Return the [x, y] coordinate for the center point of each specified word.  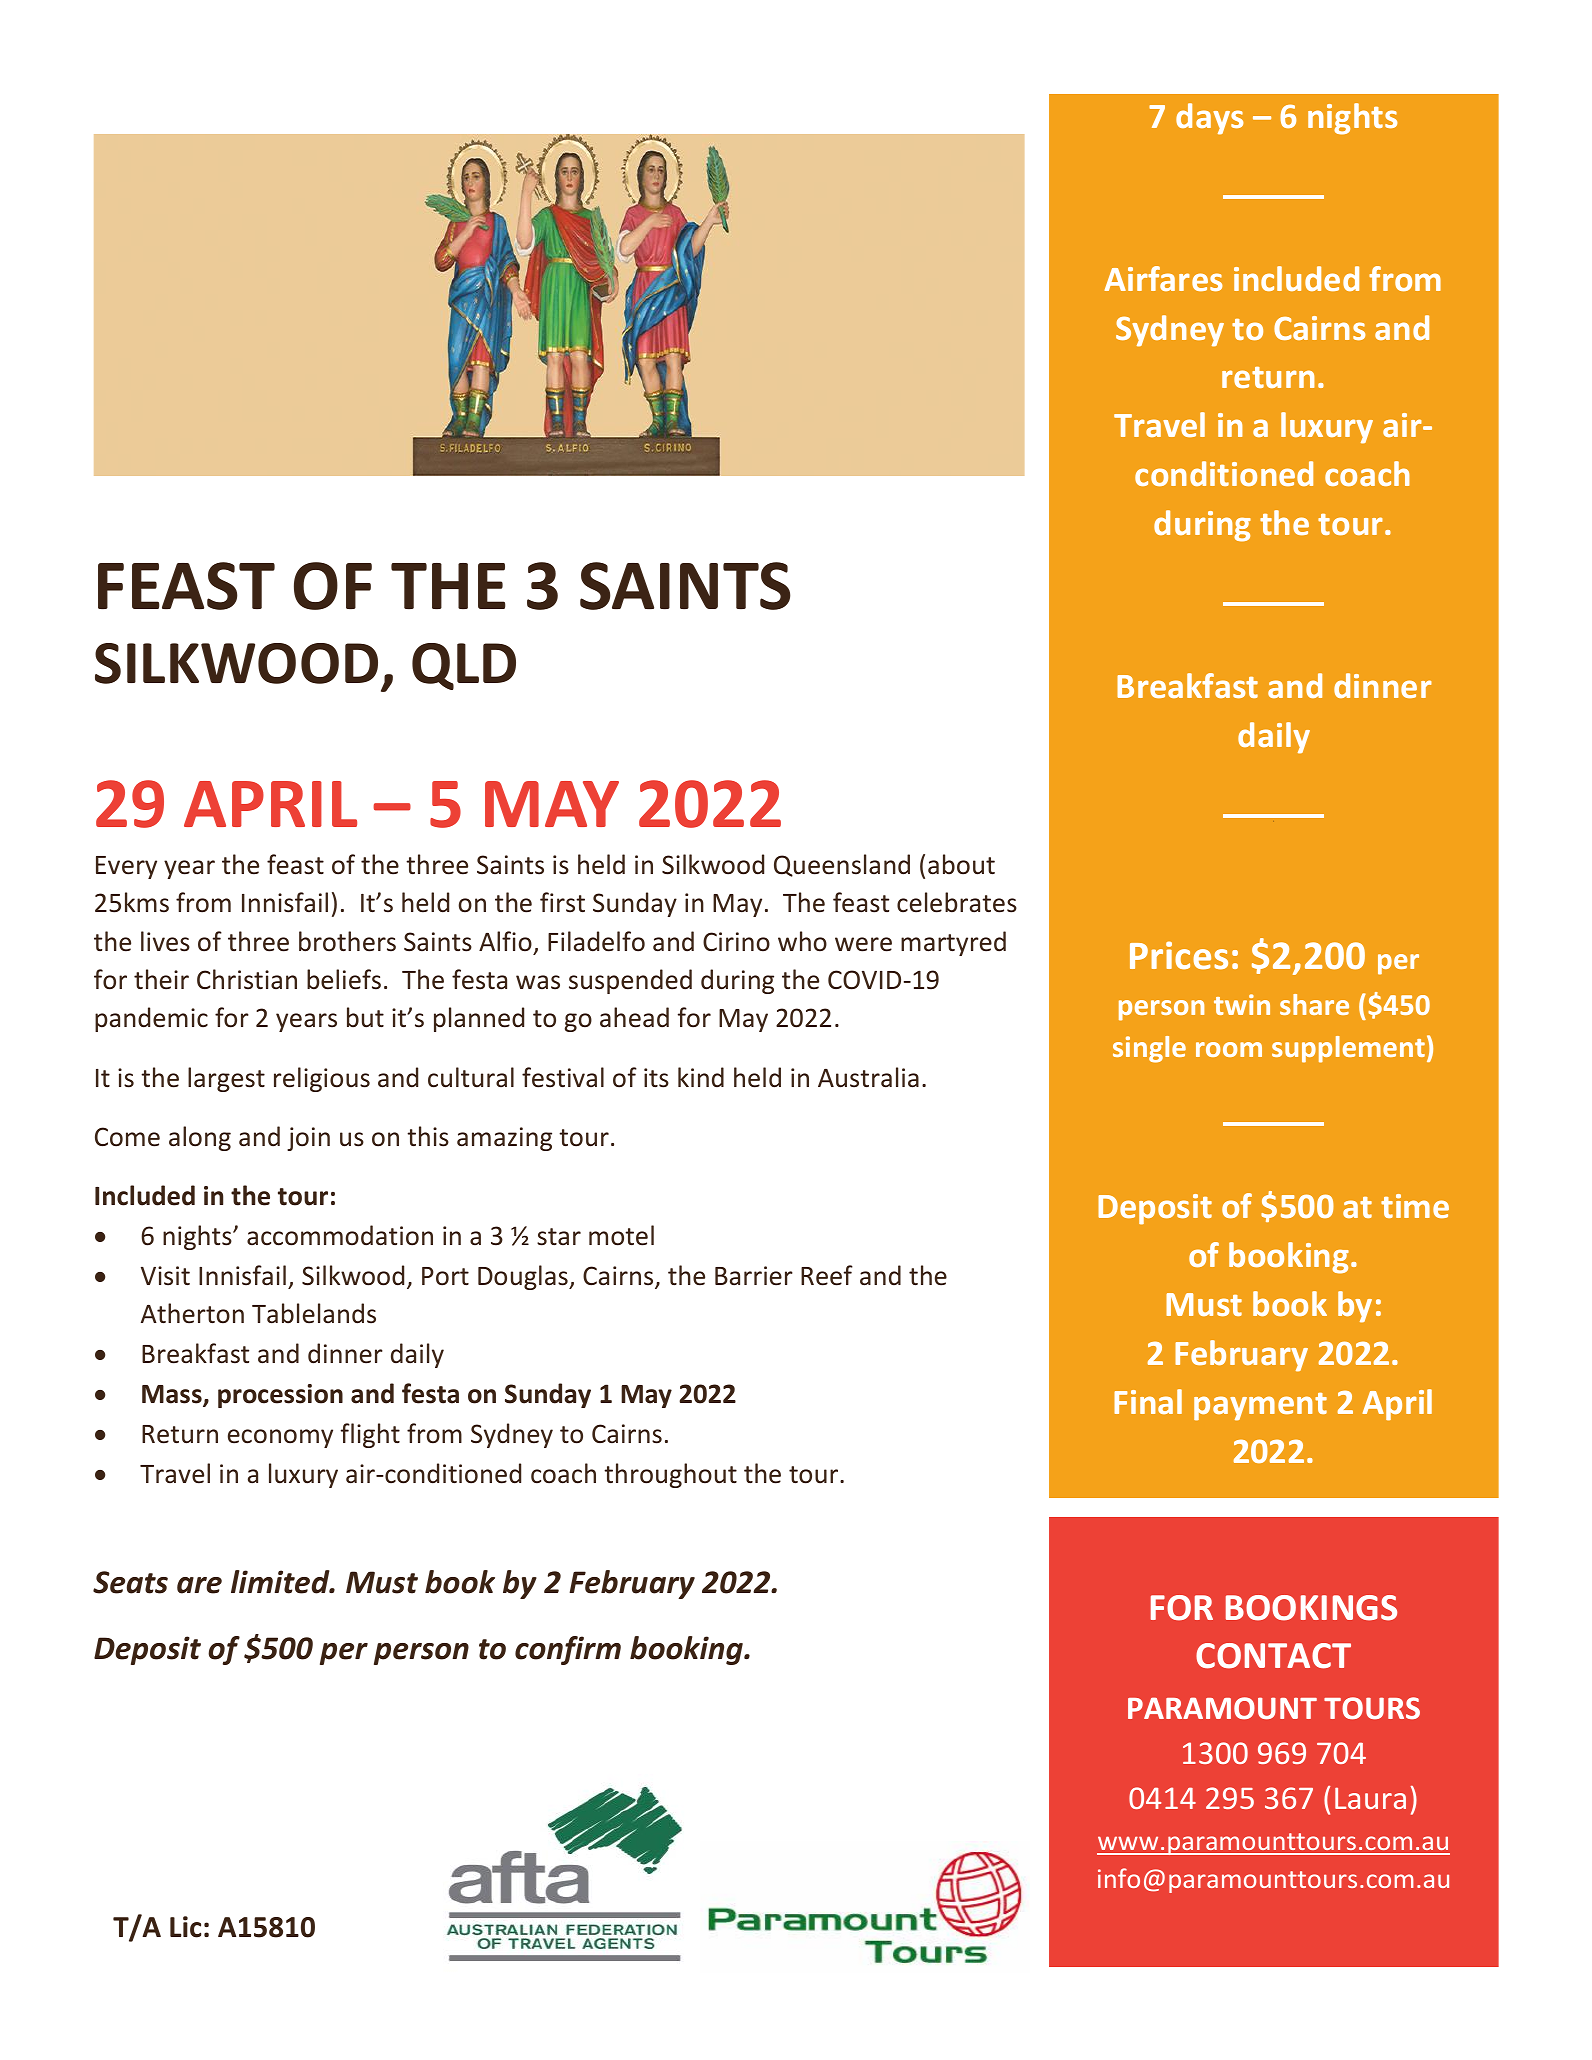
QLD [464, 666]
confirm [568, 1650]
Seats [130, 1582]
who [802, 941]
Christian [247, 979]
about [961, 864]
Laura [1370, 1798]
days [1209, 119]
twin [1242, 1004]
